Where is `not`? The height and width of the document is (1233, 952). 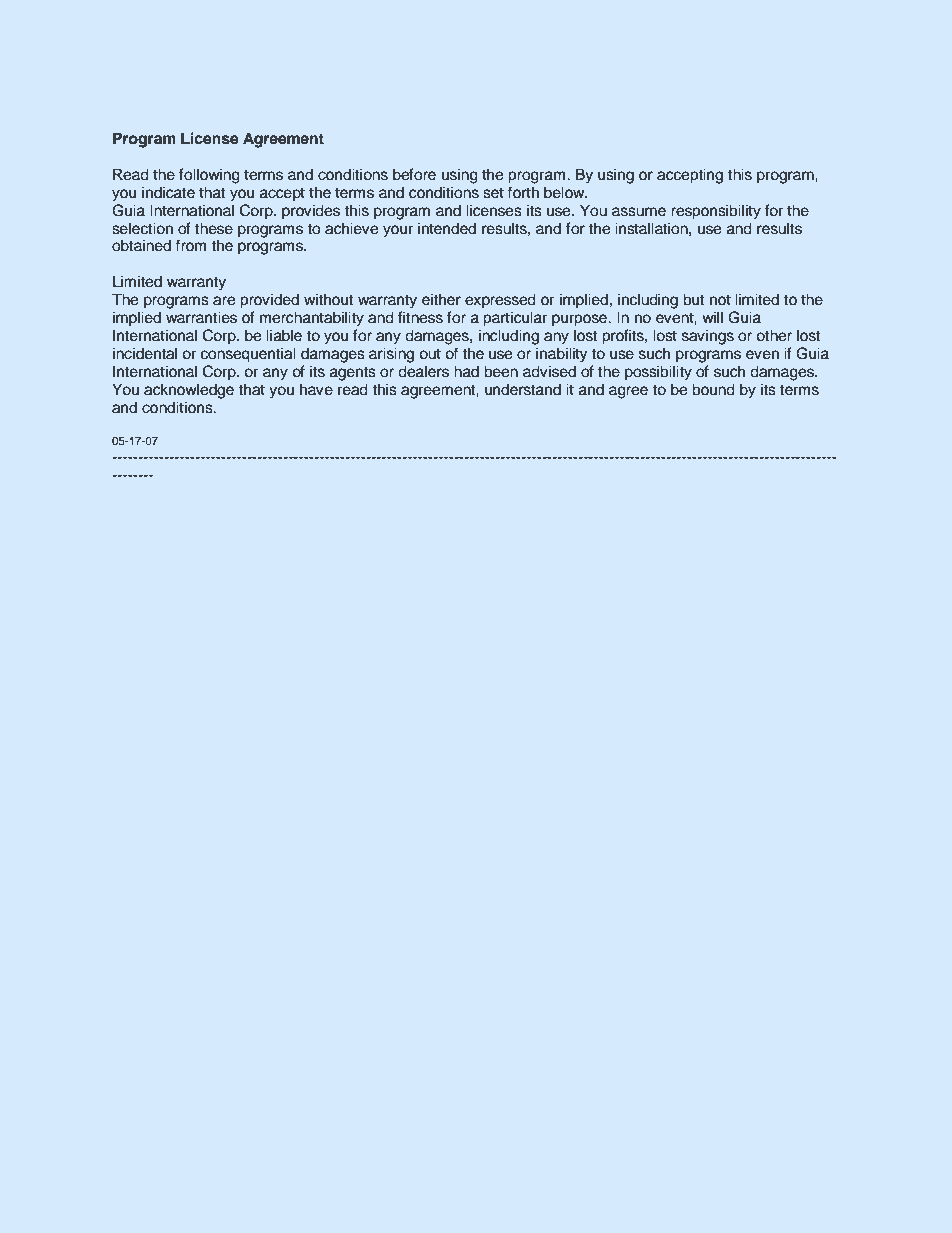 not is located at coordinates (720, 300).
